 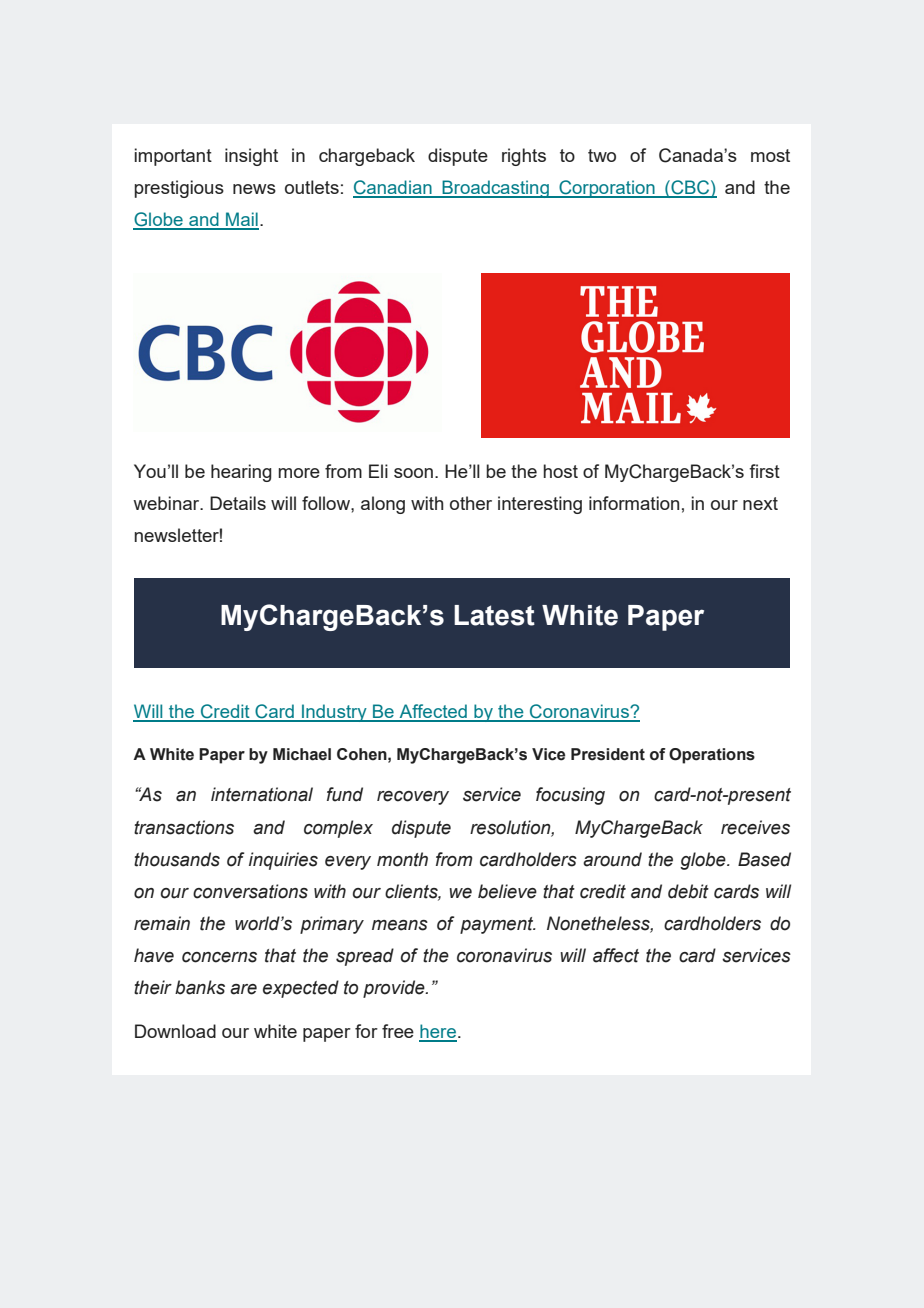 What do you see at coordinates (494, 615) in the screenshot?
I see `Latest` at bounding box center [494, 615].
